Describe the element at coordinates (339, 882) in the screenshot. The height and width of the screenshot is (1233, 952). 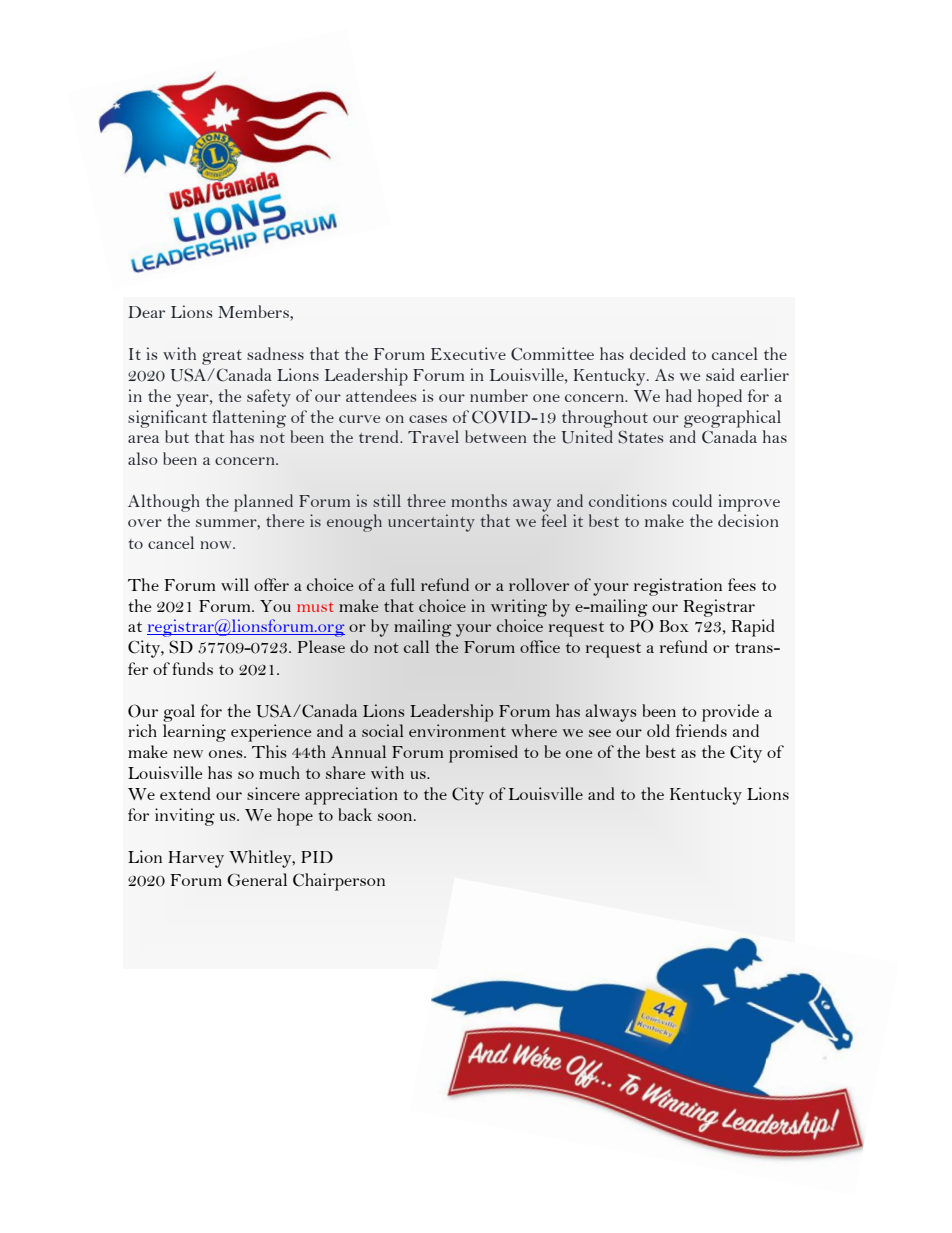
I see `Chairperson` at that location.
